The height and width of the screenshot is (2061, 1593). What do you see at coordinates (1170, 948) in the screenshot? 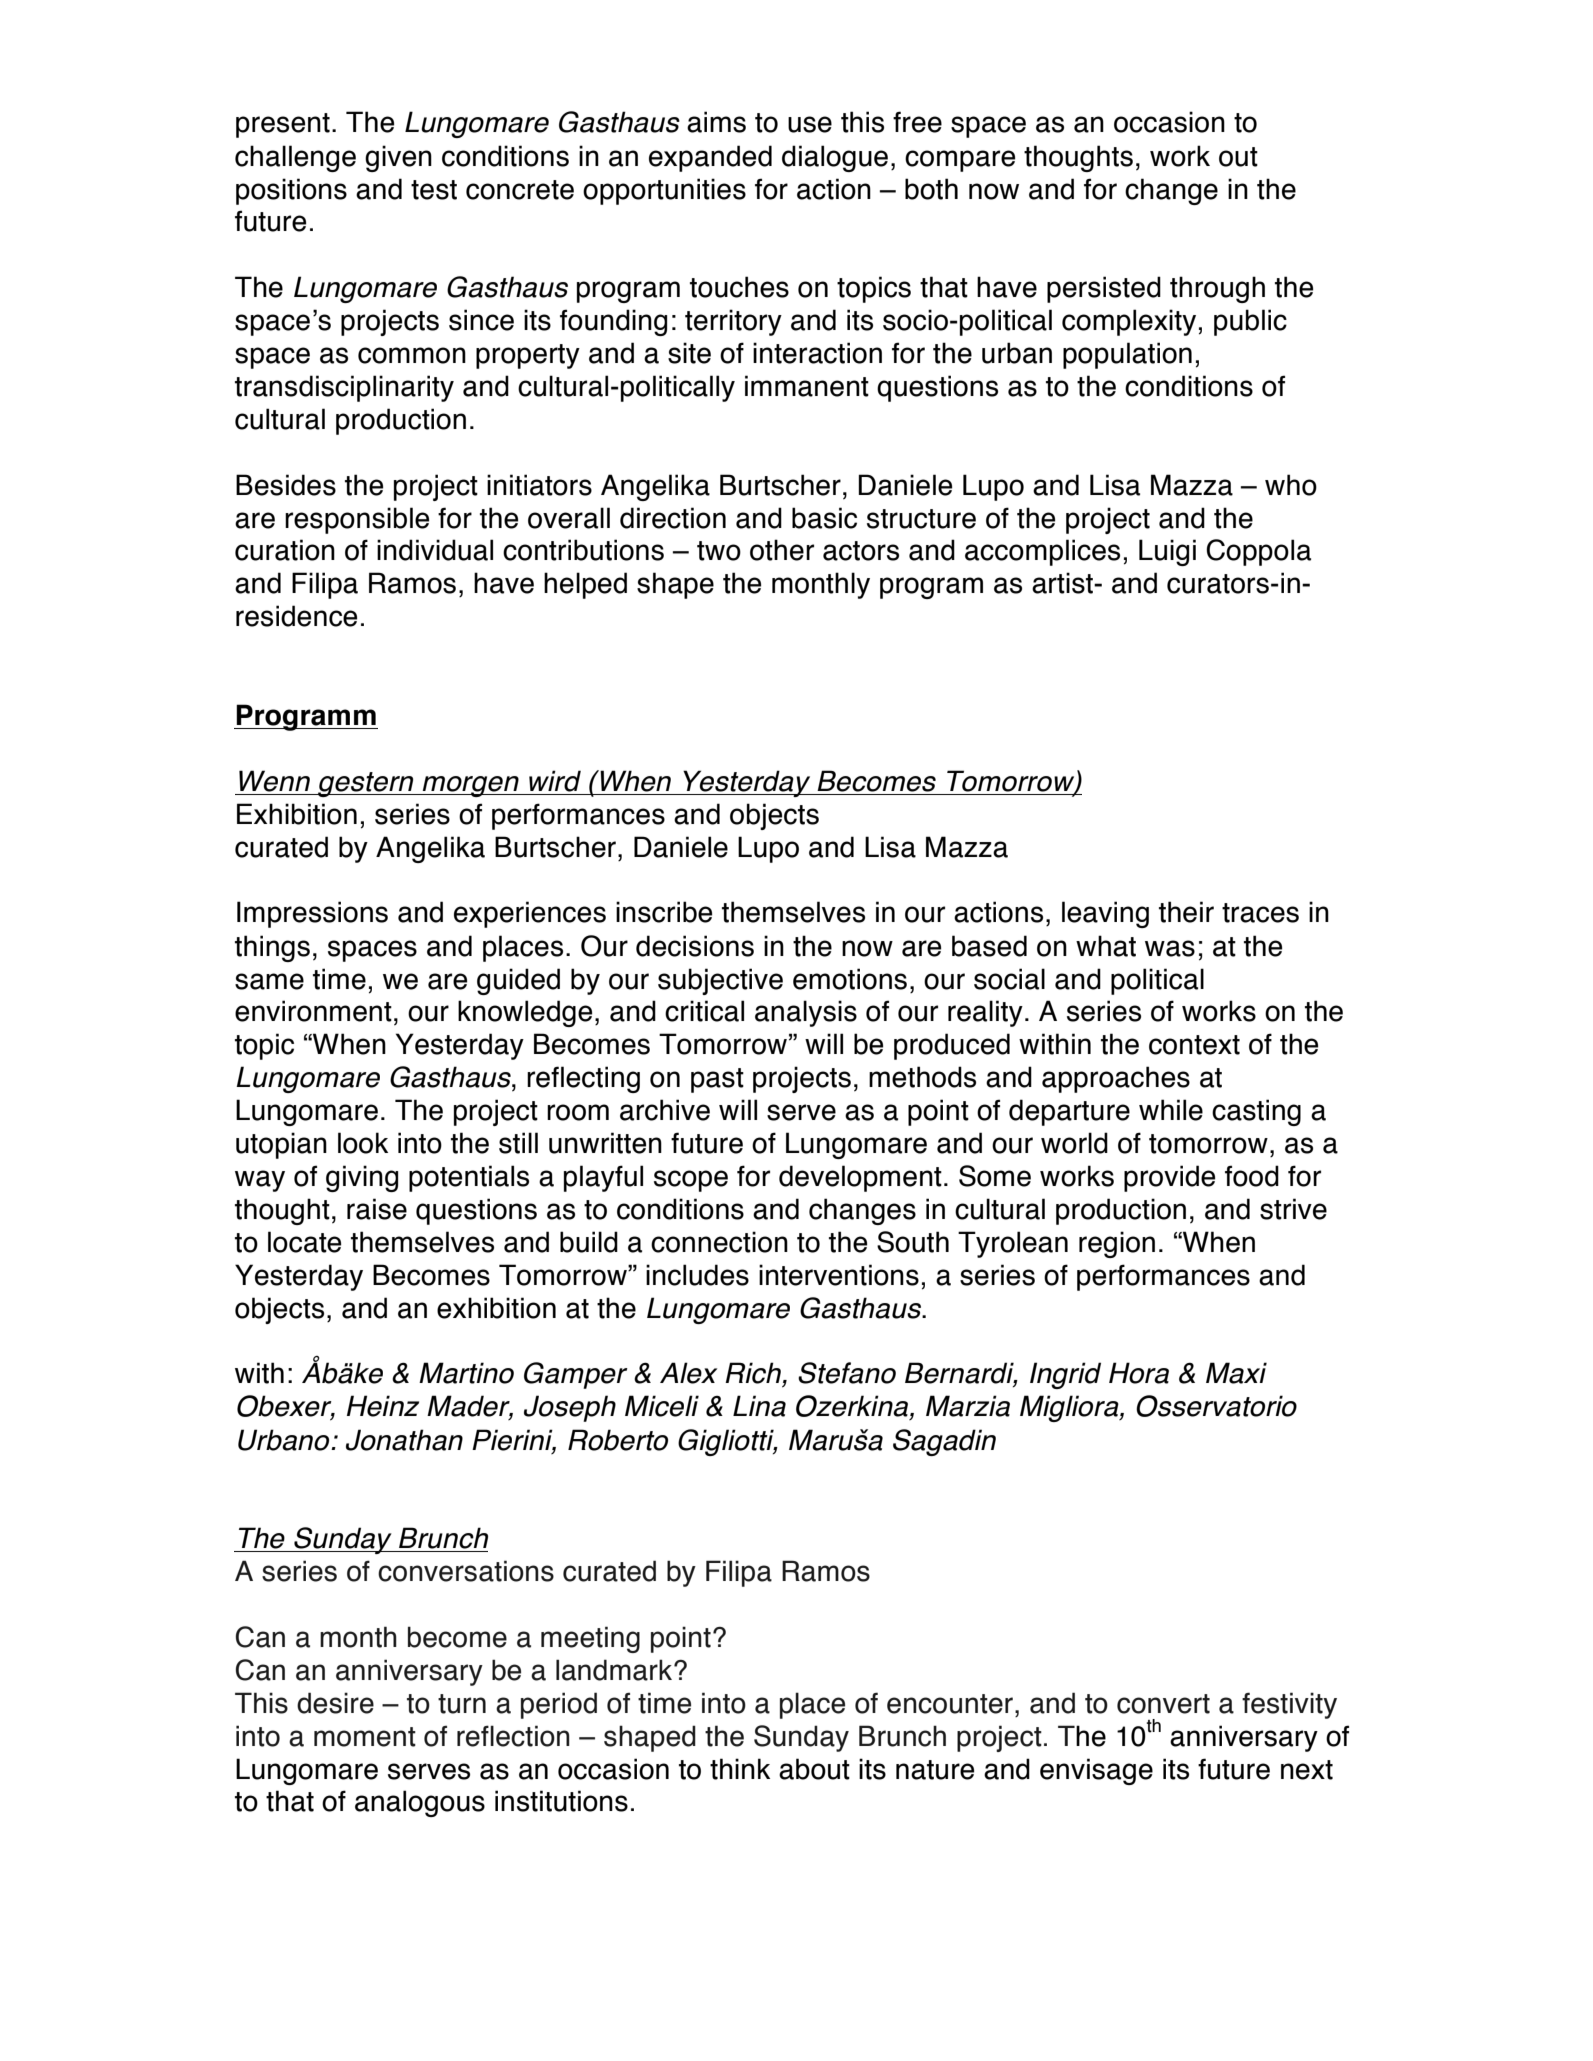
I see `was` at bounding box center [1170, 948].
